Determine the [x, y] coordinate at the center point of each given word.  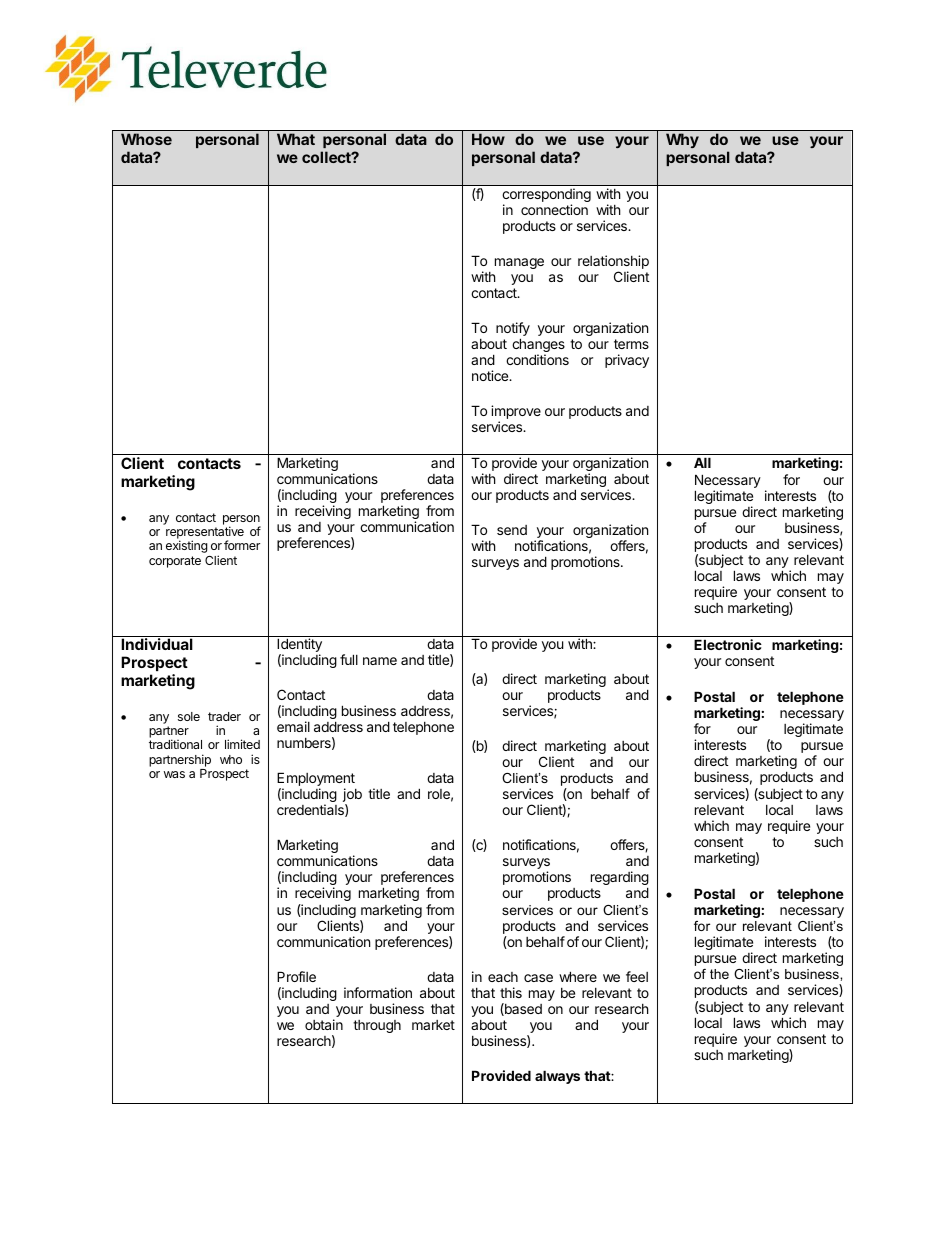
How [488, 139]
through [377, 1026]
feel [637, 976]
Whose [146, 139]
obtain [324, 1024]
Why [682, 140]
